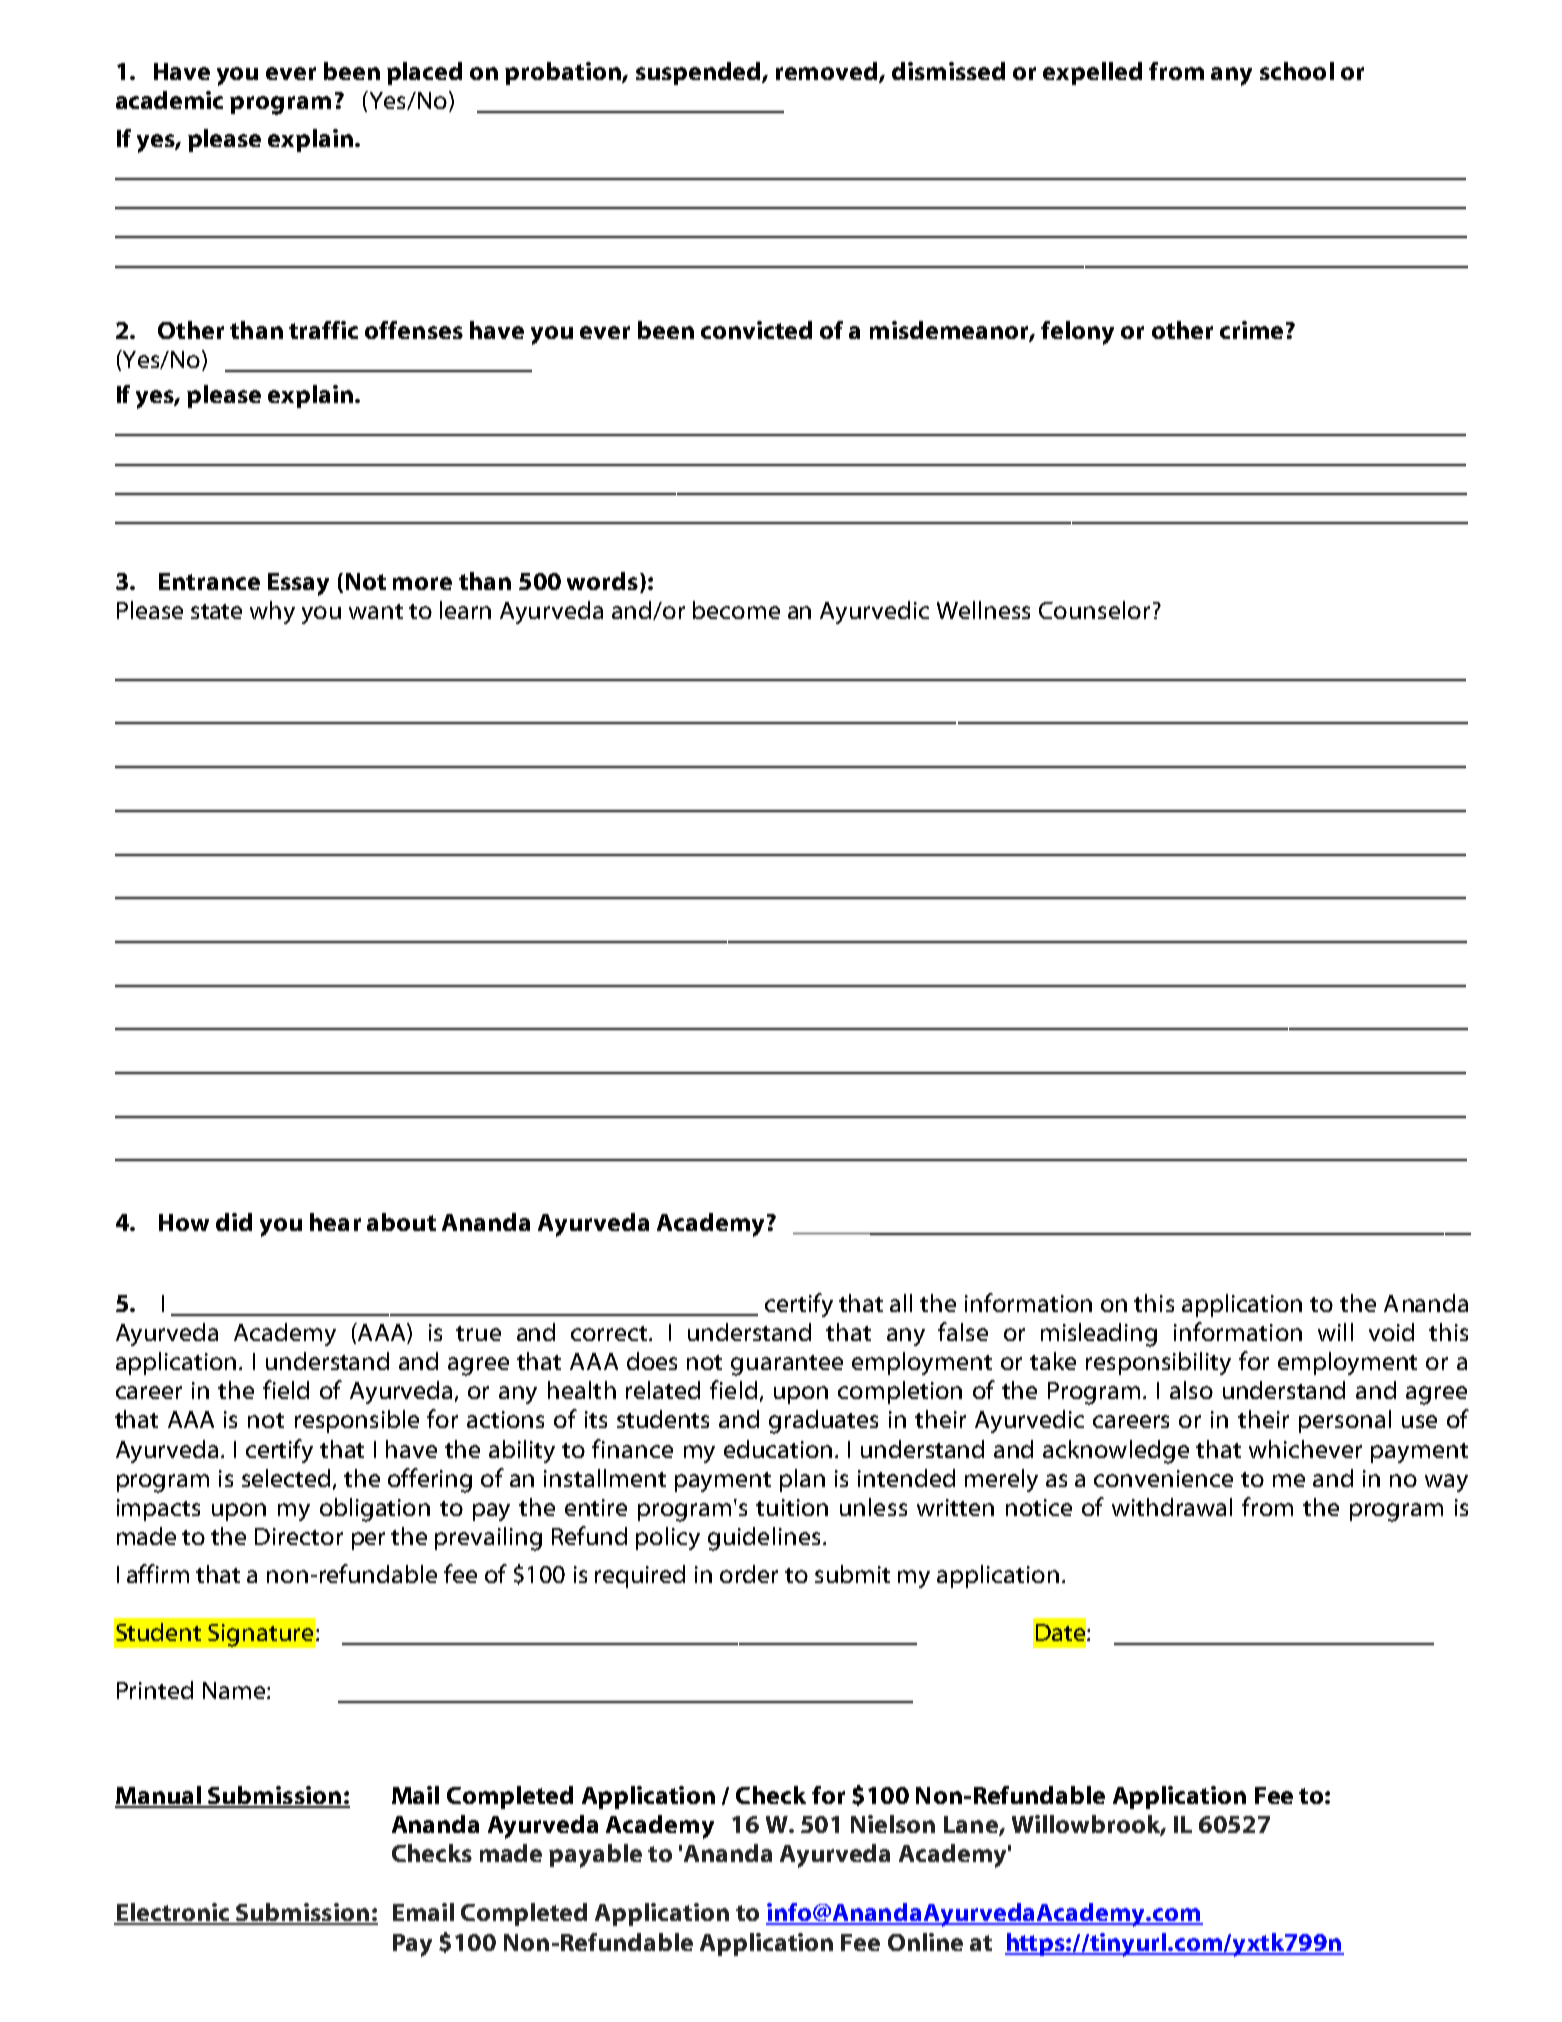 This screenshot has width=1562, height=2022. I want to click on Counselor, so click(1094, 610).
